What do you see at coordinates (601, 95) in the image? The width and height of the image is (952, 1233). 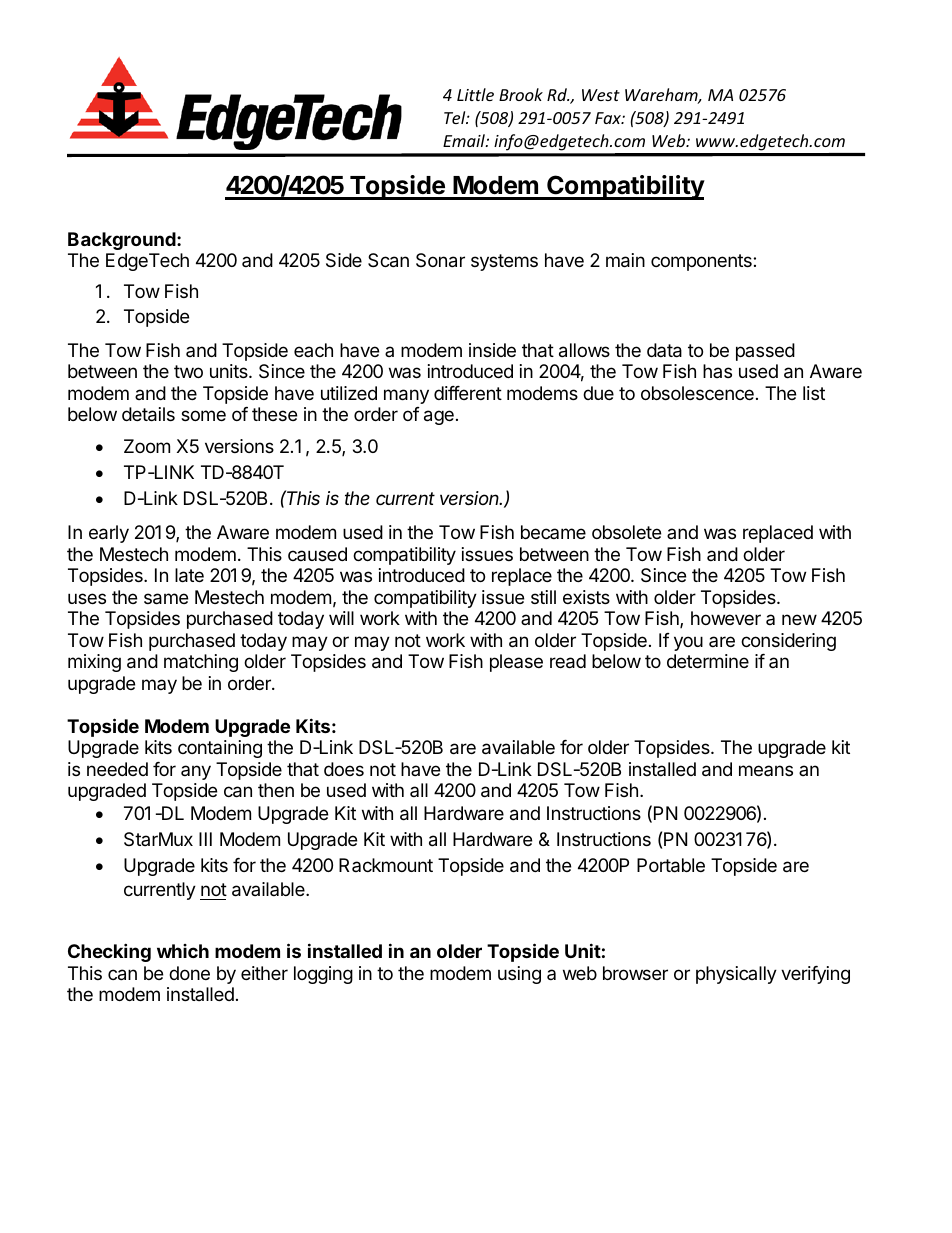 I see `West` at bounding box center [601, 95].
